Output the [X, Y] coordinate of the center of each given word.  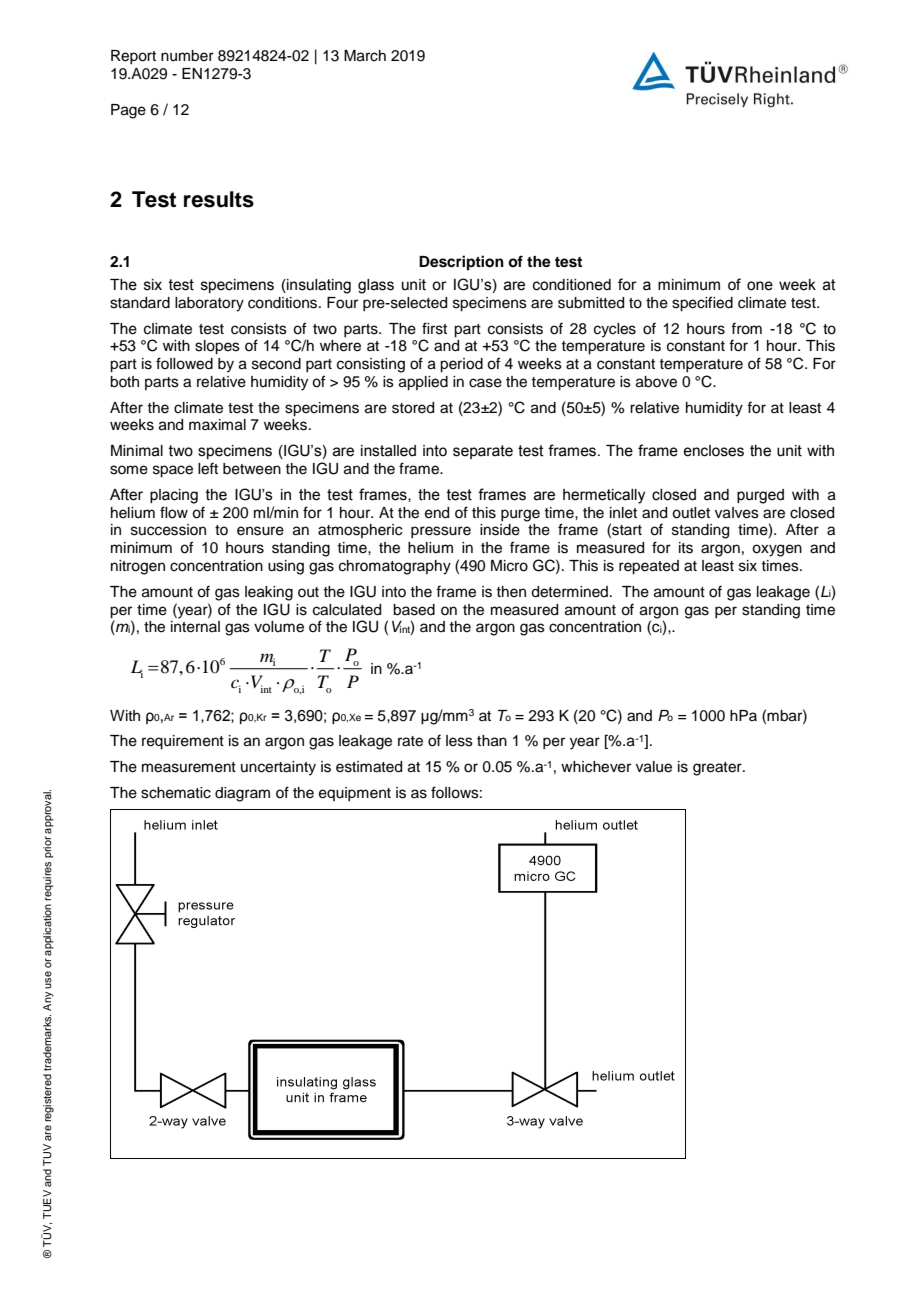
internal [195, 627]
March [365, 56]
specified [702, 304]
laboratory [209, 304]
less [459, 741]
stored [413, 408]
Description [461, 263]
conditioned [572, 285]
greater [718, 769]
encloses [713, 451]
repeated [649, 567]
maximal [217, 425]
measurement [189, 767]
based [414, 610]
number [187, 56]
